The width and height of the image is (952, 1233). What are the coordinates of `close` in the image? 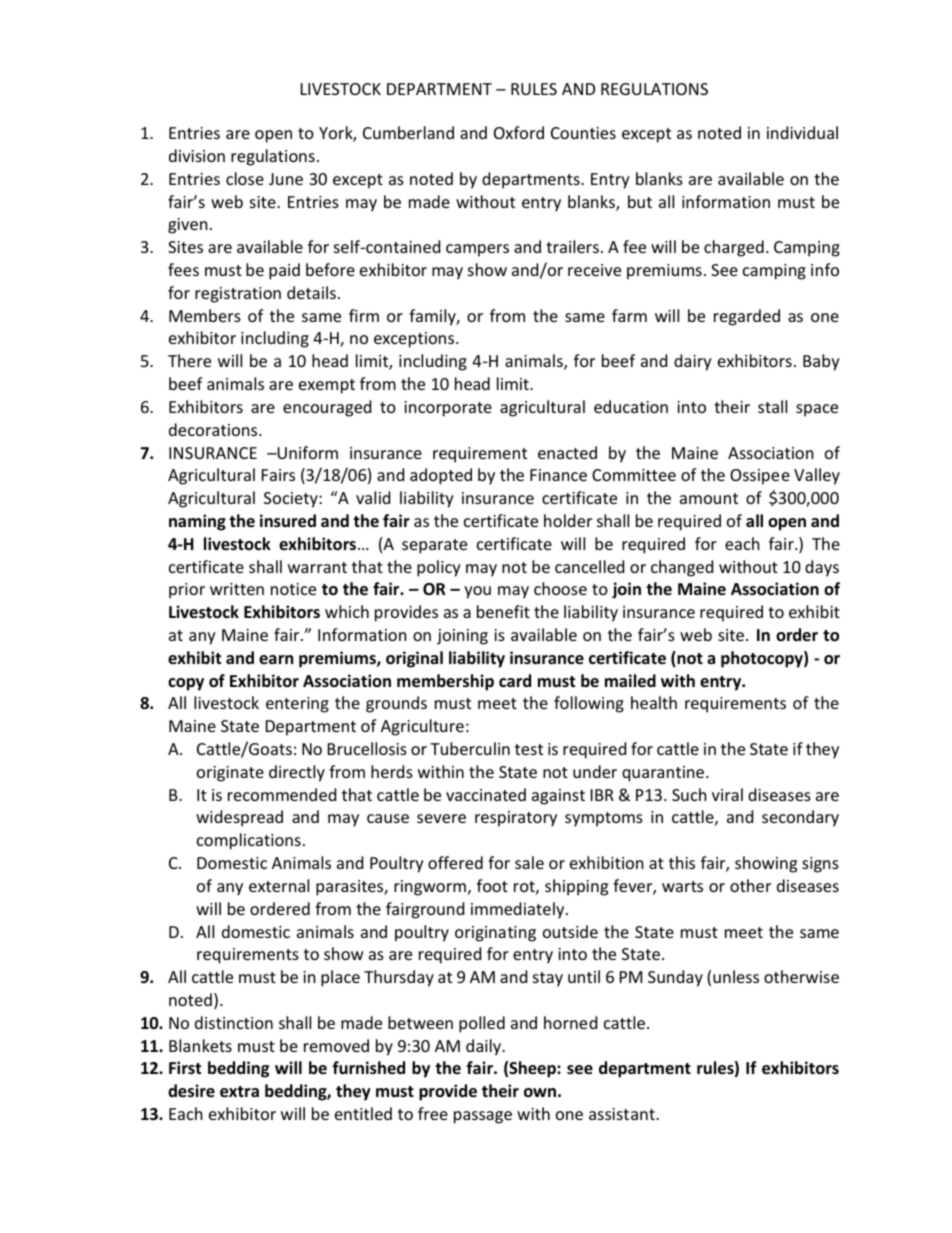 It's located at (245, 178).
